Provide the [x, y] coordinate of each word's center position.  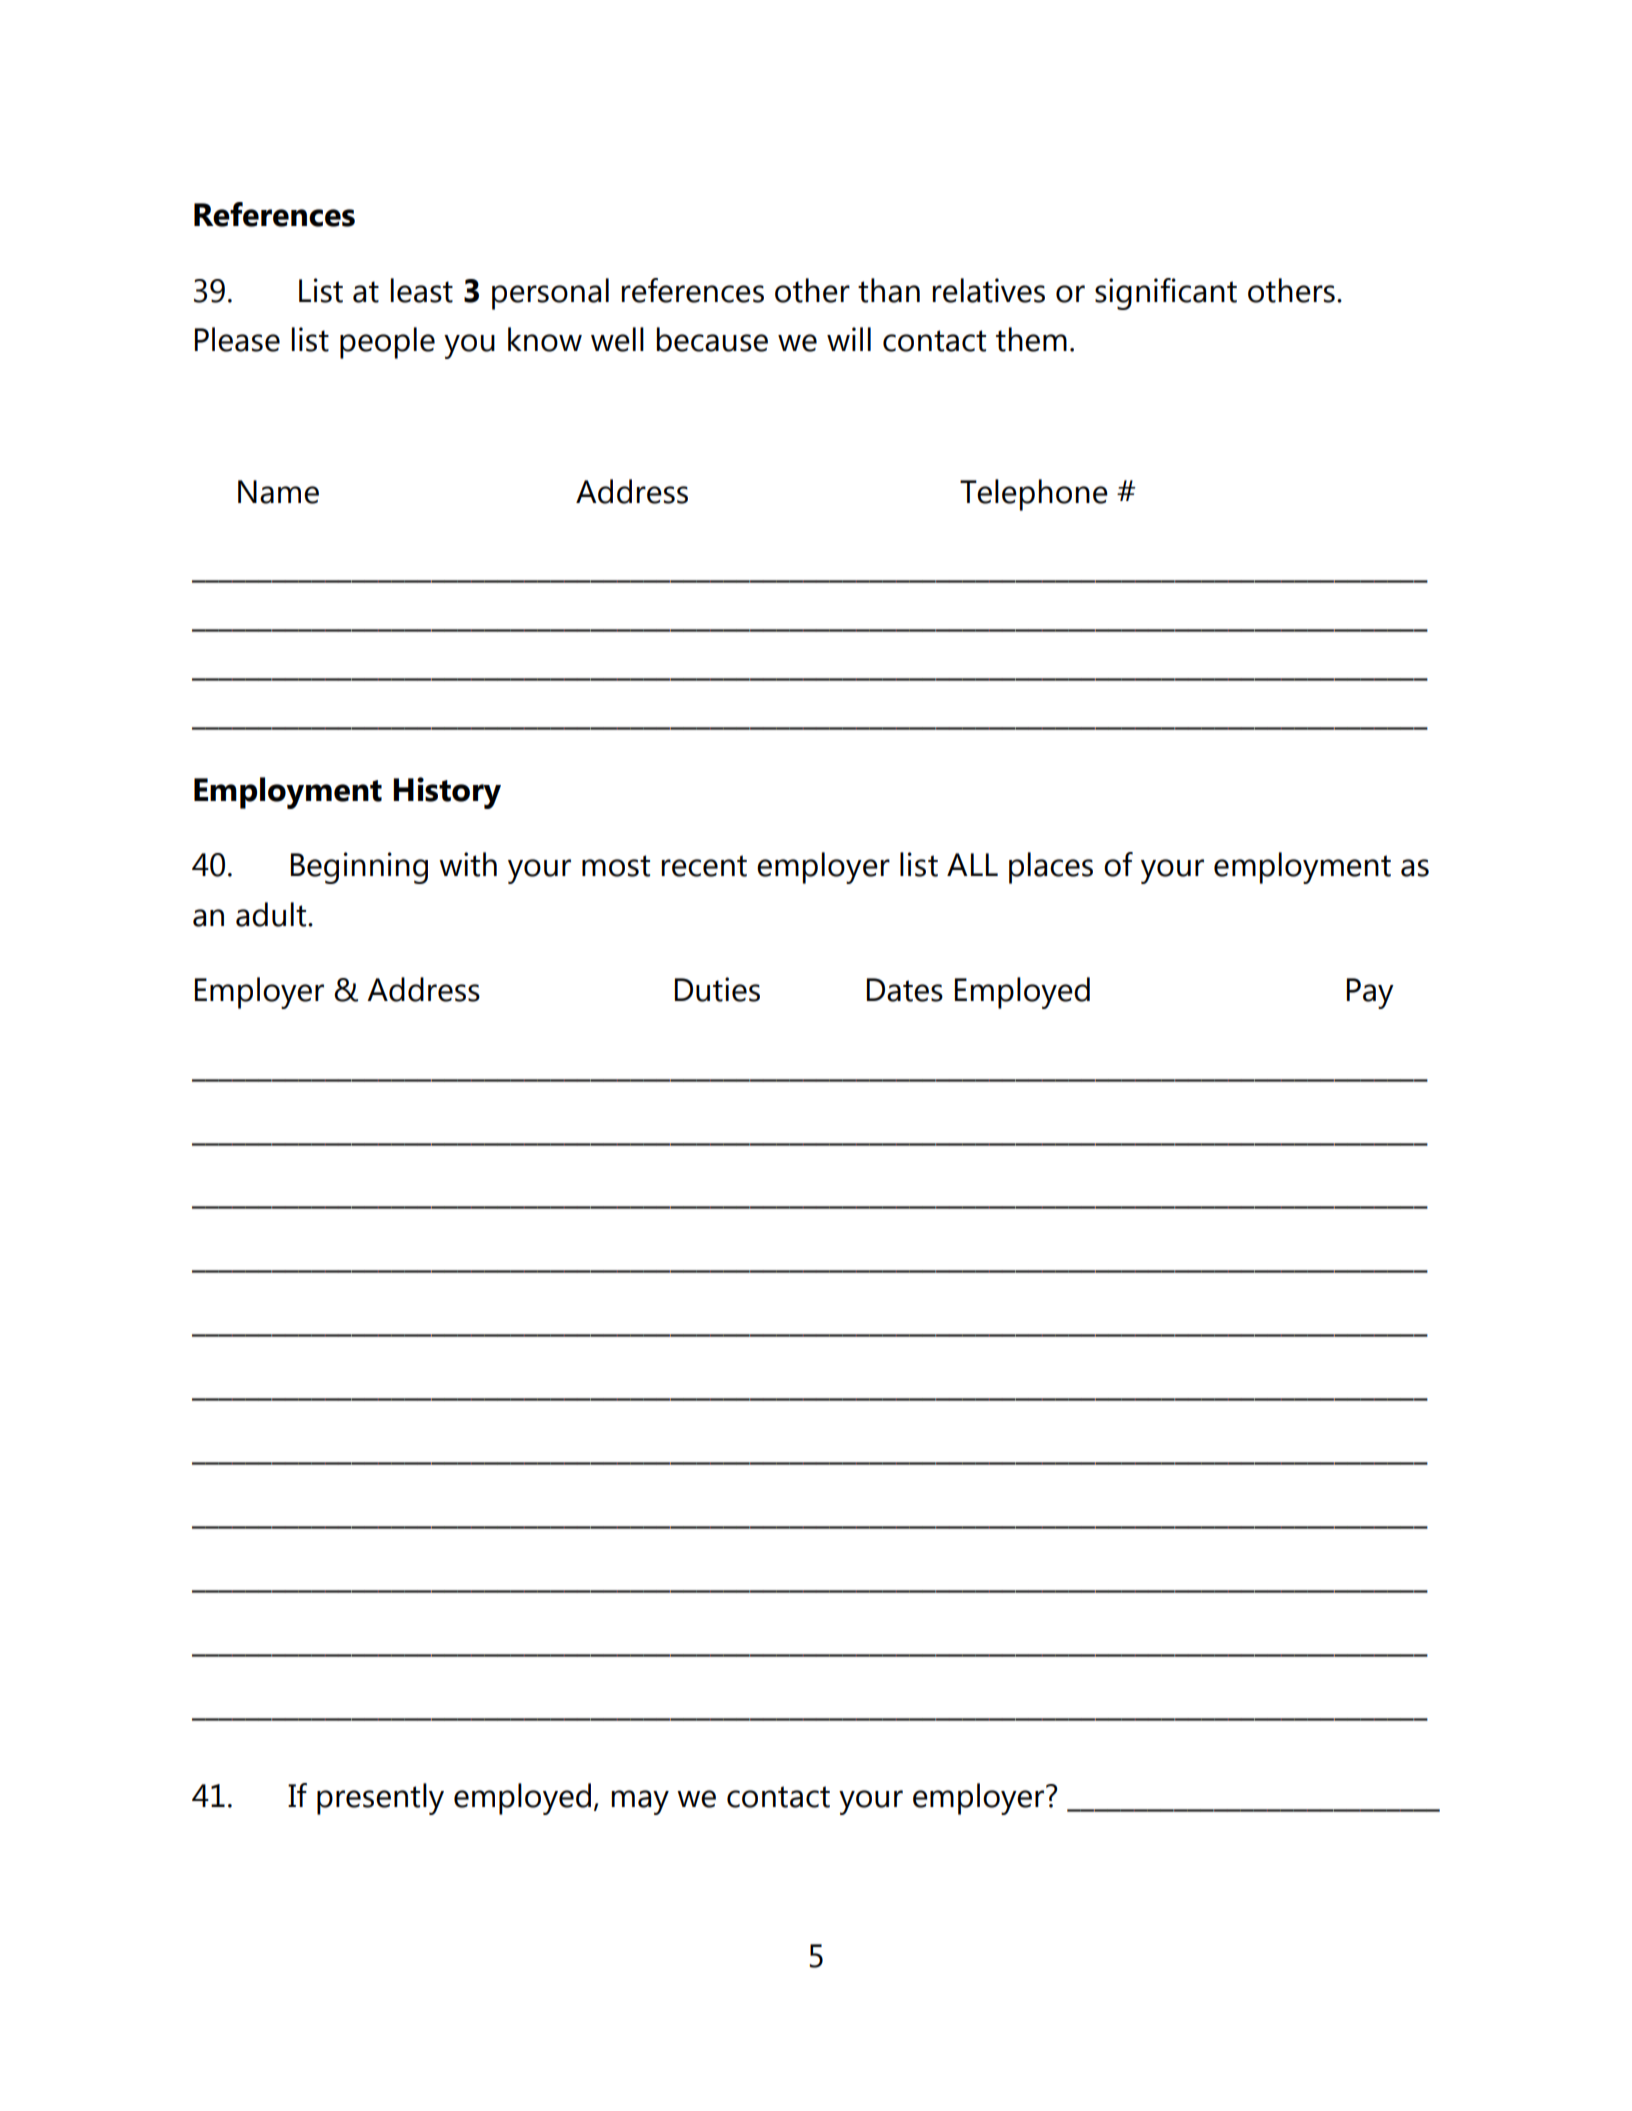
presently [380, 1799]
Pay [1370, 993]
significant [1166, 294]
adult [272, 914]
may [640, 1802]
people [387, 343]
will [849, 339]
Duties [717, 989]
